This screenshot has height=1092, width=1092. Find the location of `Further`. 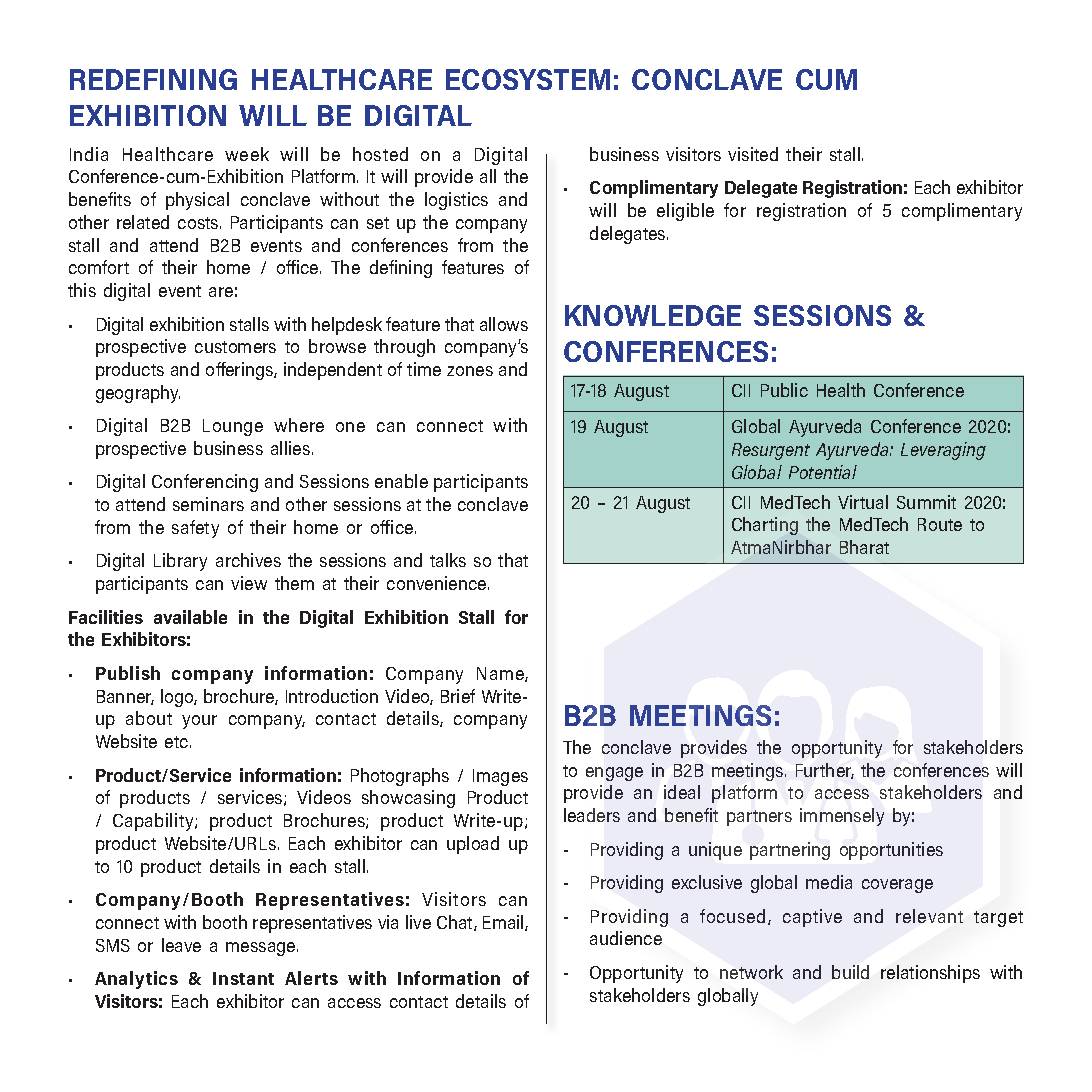

Further is located at coordinates (825, 771).
